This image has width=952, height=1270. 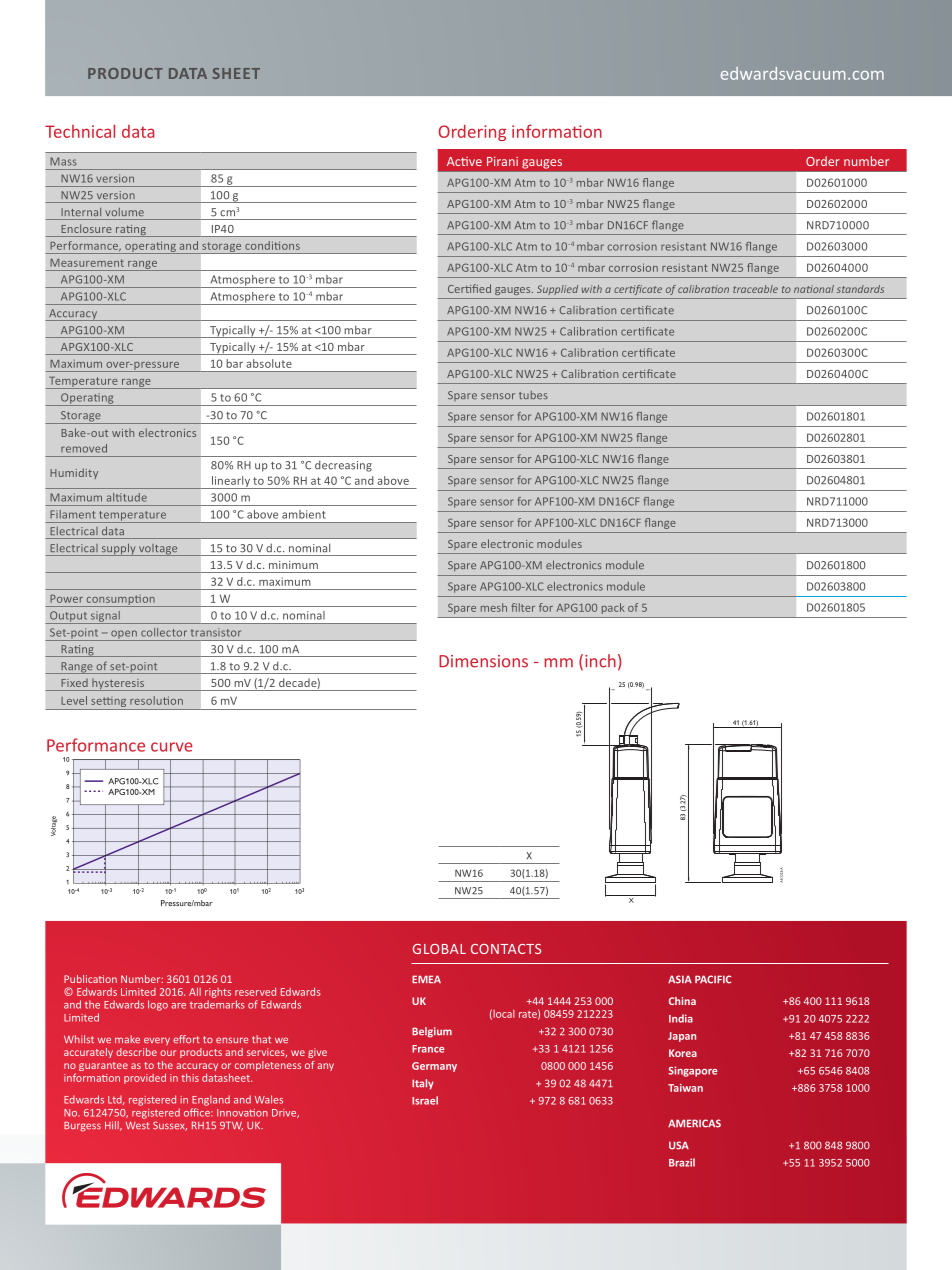 I want to click on West, so click(x=138, y=1125).
